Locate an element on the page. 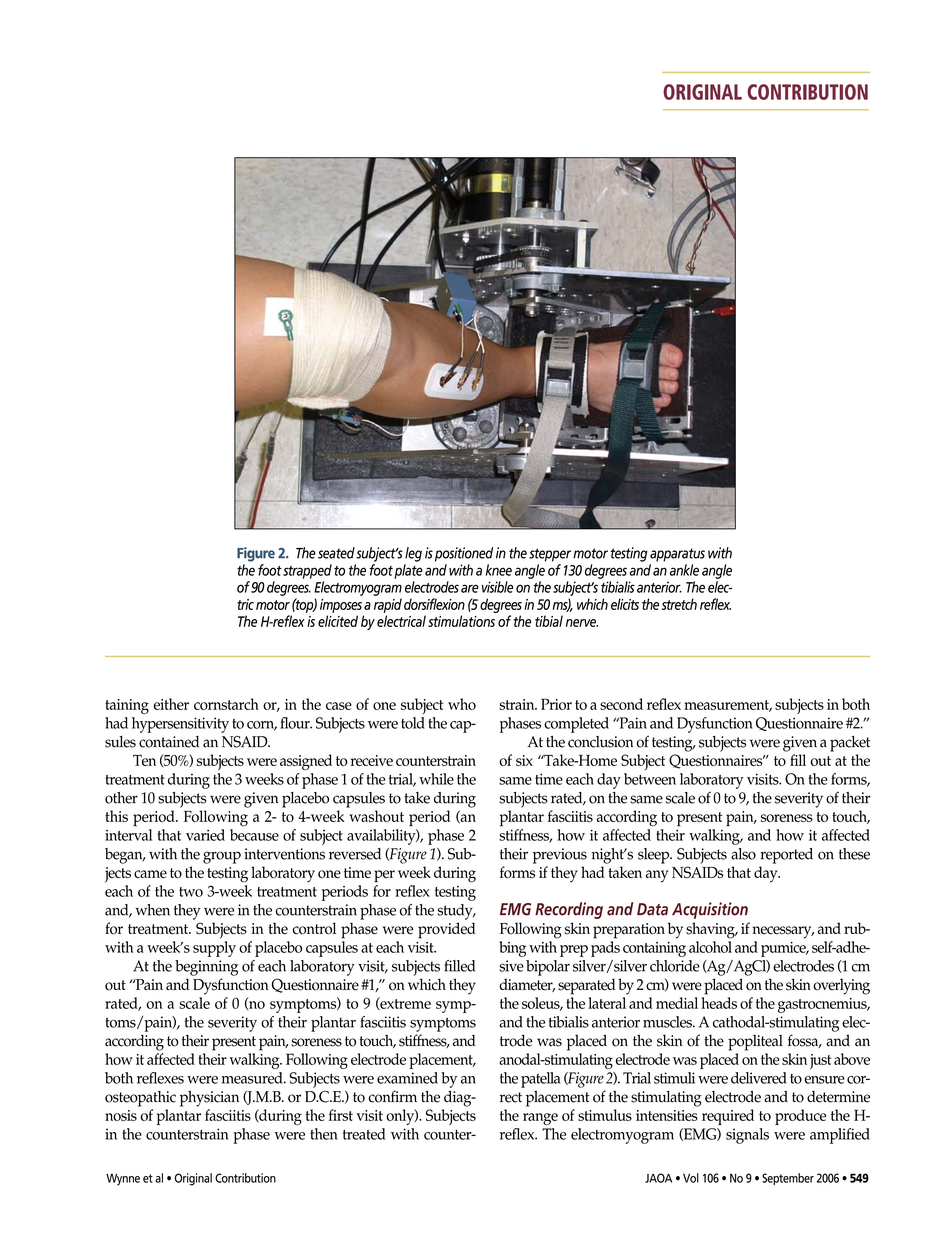  September is located at coordinates (788, 1179).
